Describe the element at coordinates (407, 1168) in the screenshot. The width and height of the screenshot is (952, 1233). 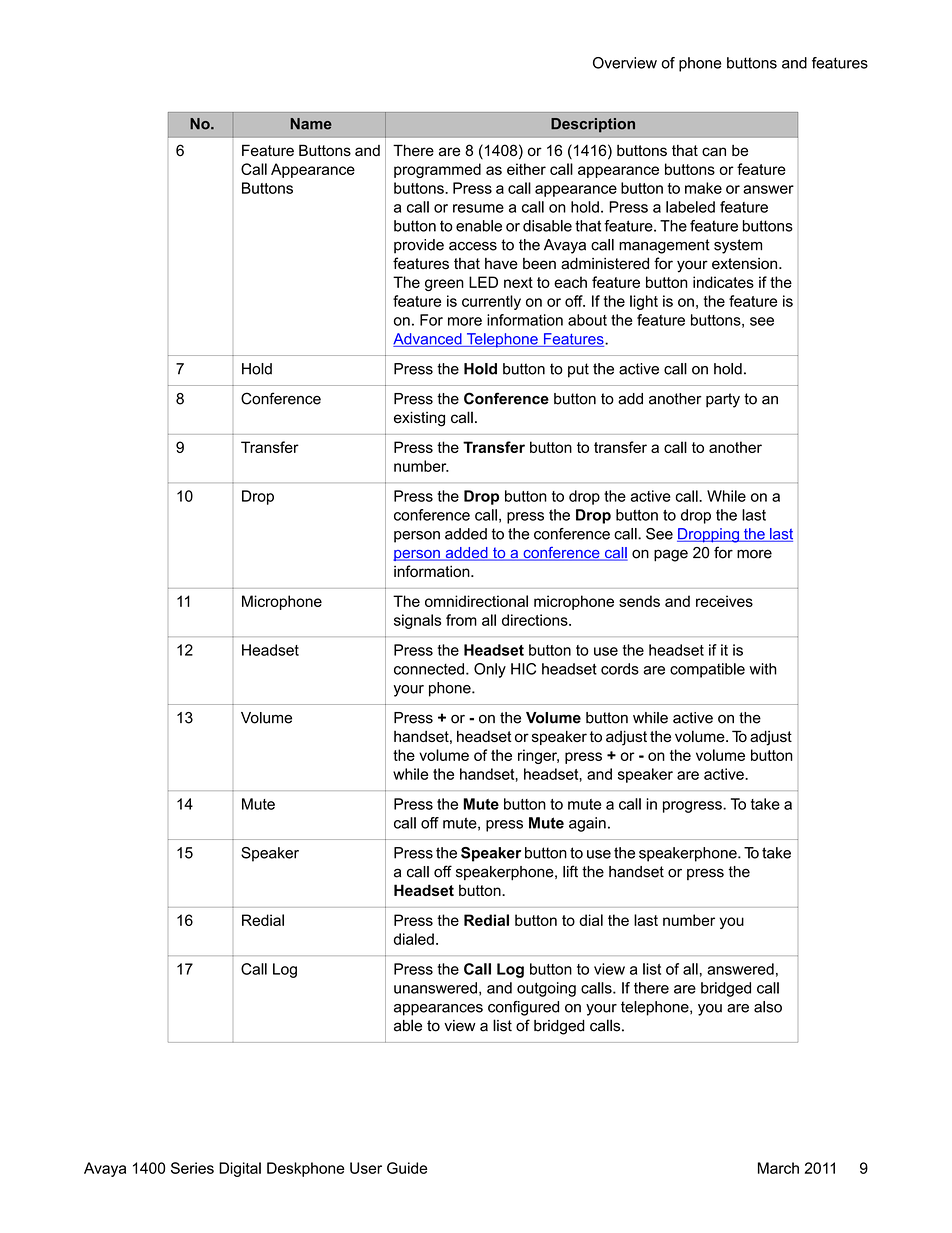
I see `Guide` at that location.
